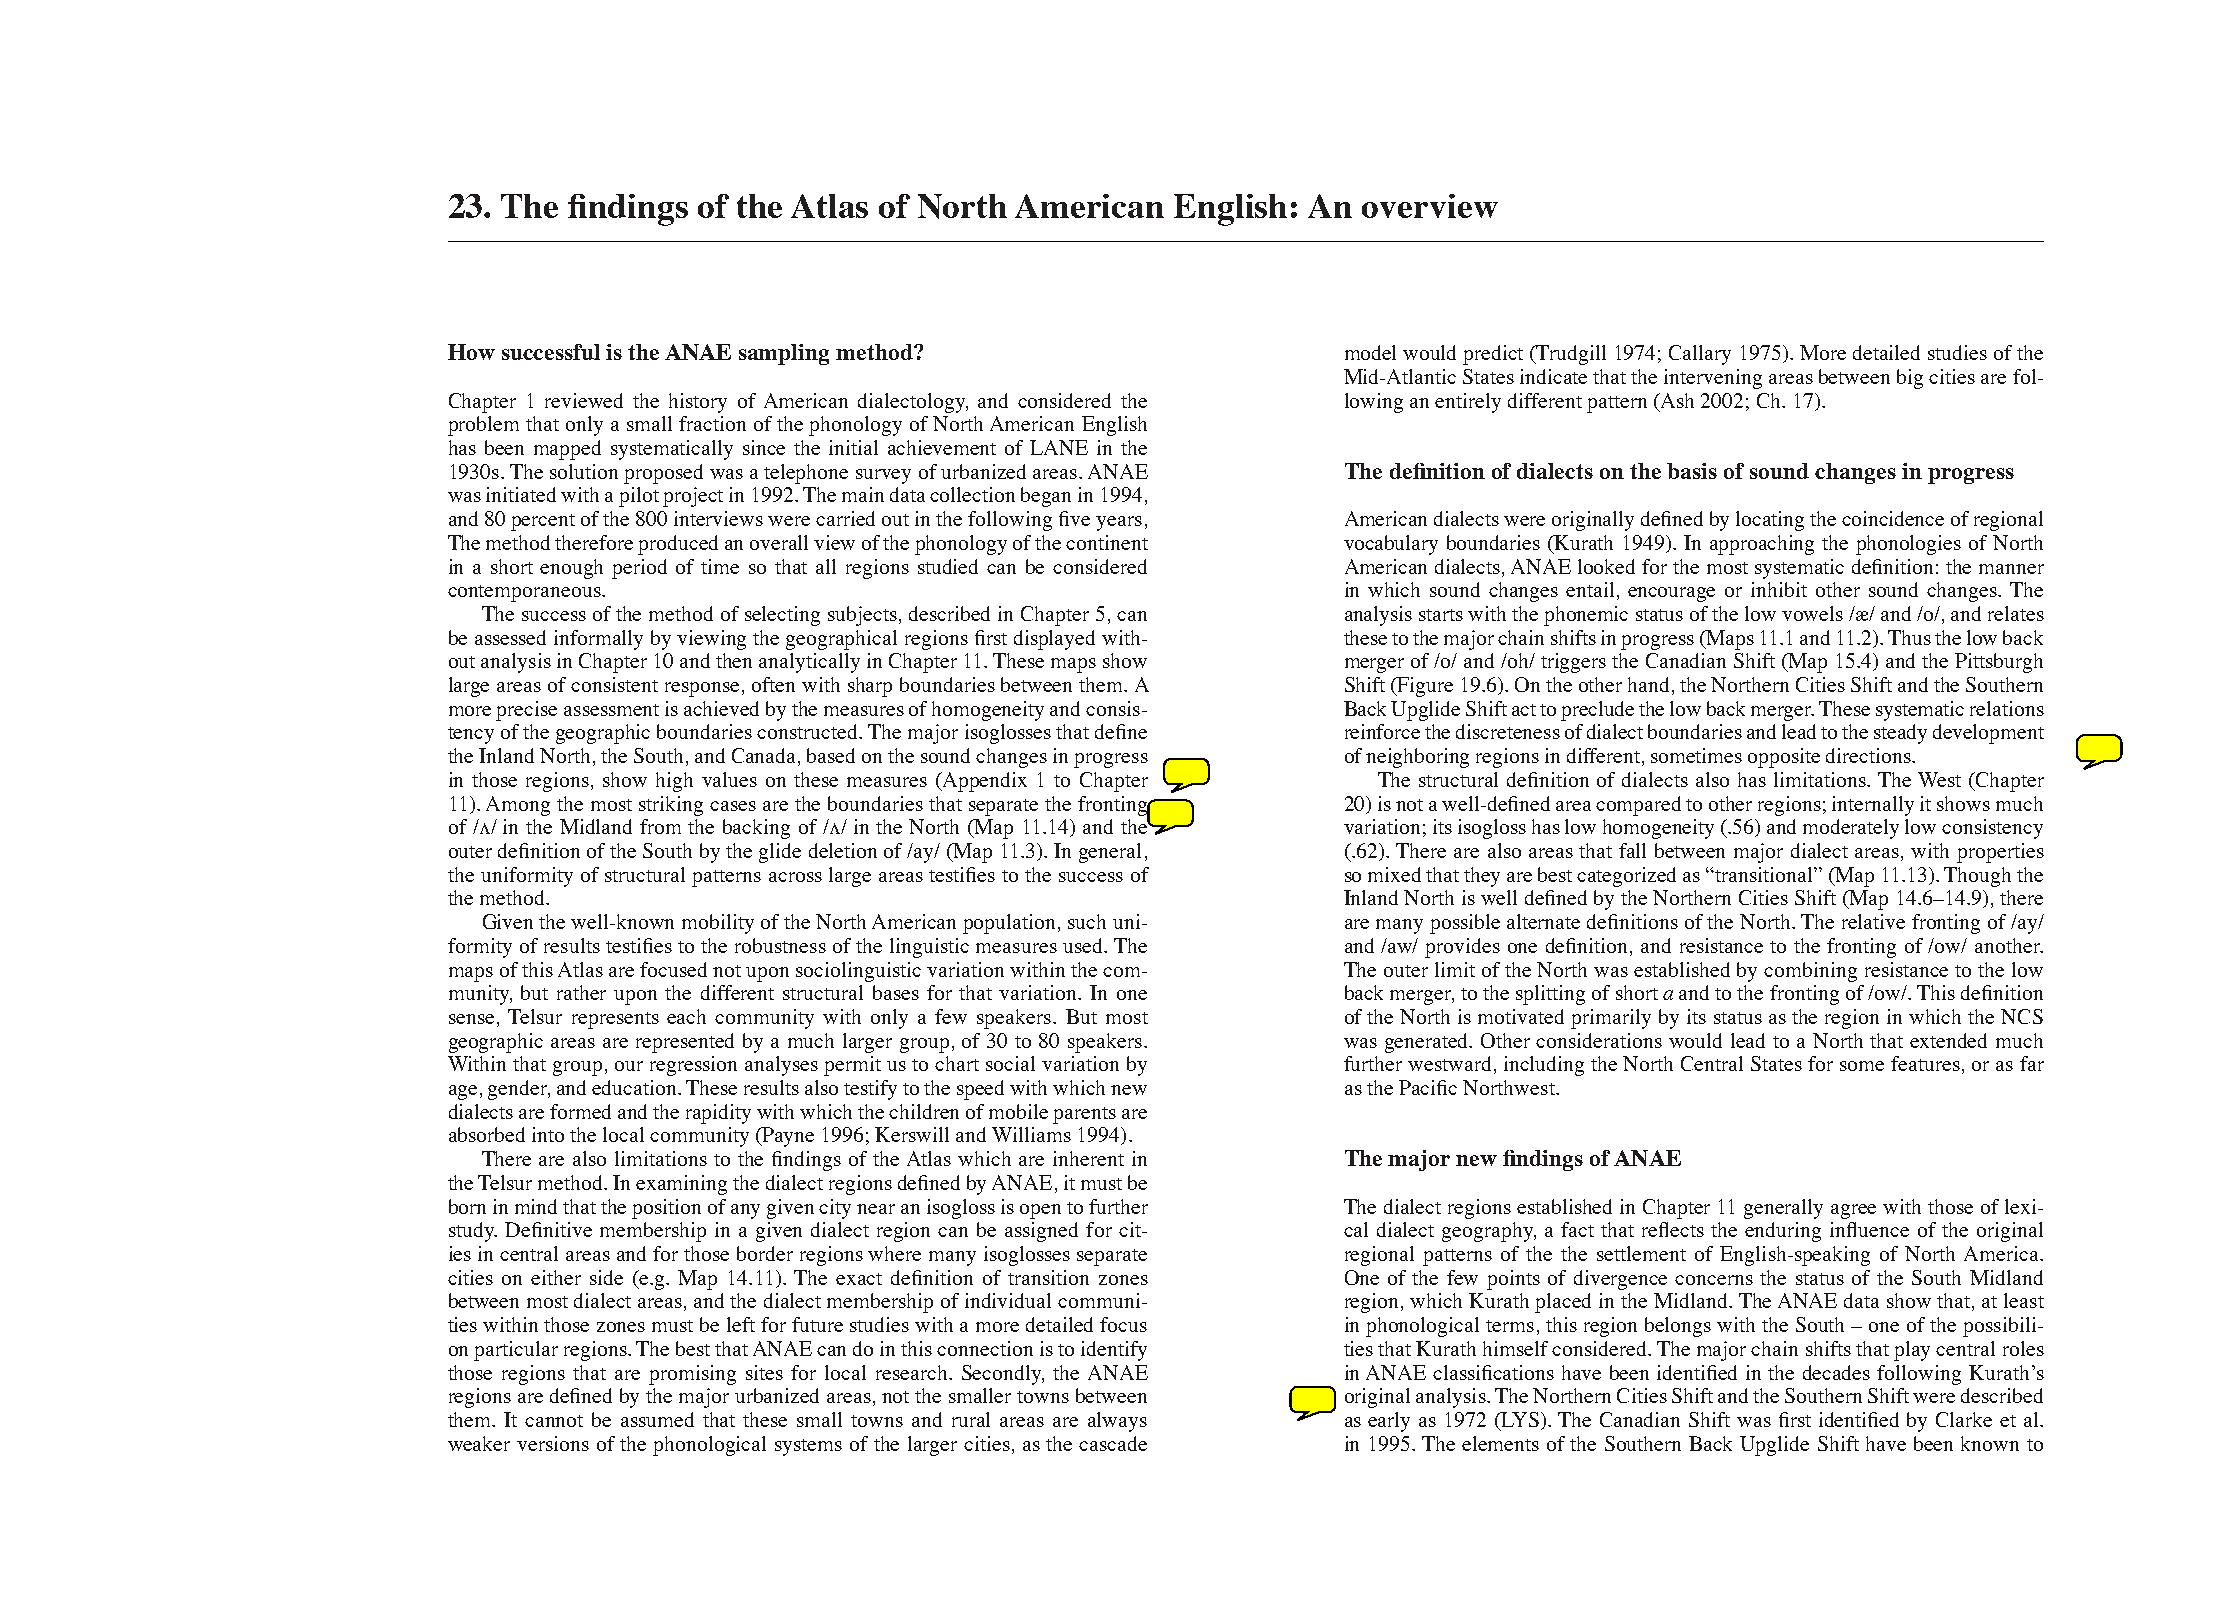 The image size is (2240, 1624). I want to click on generated, so click(1428, 1043).
